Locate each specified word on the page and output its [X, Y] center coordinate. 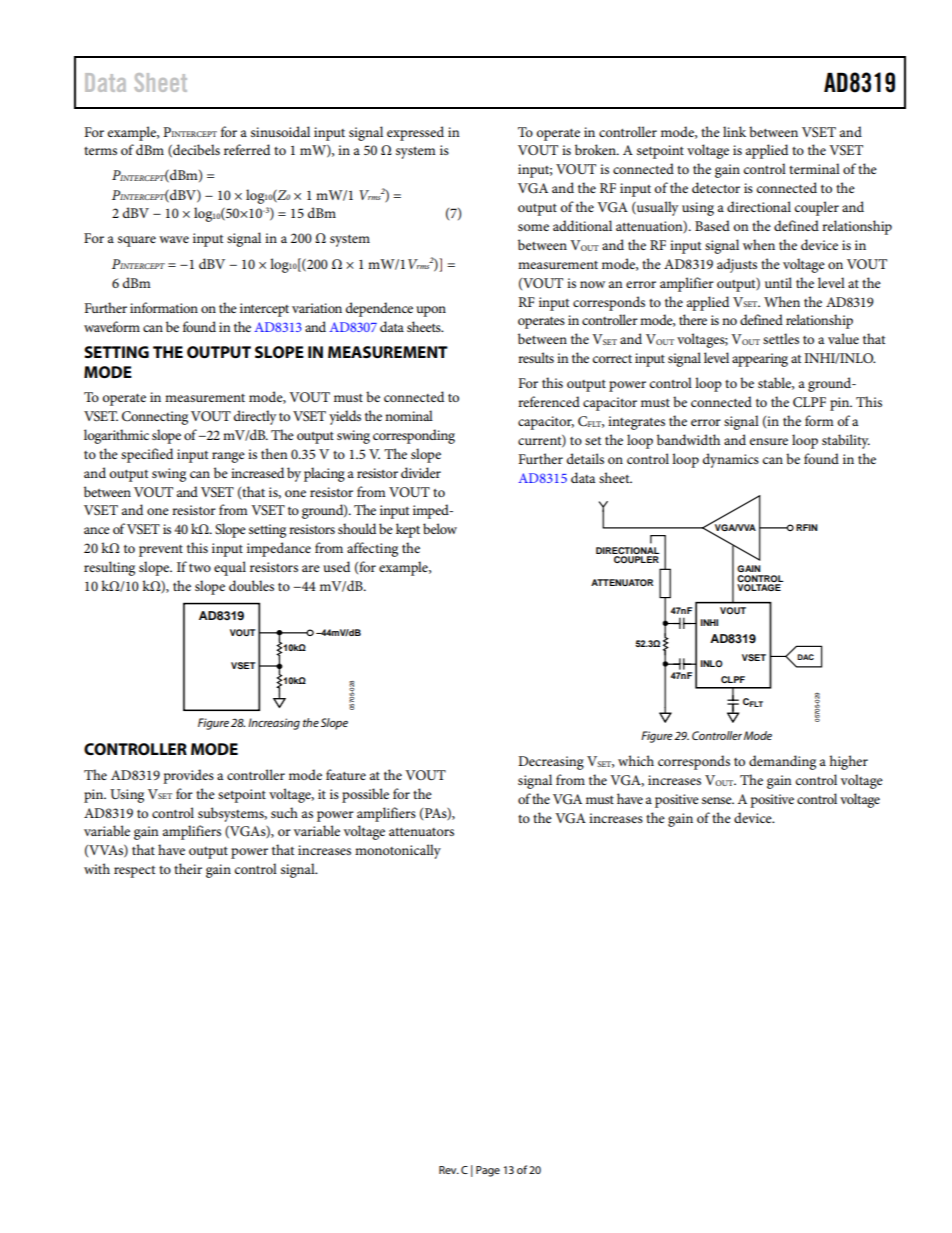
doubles [251, 585]
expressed [415, 133]
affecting [372, 549]
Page [488, 1171]
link [734, 131]
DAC [806, 657]
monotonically [398, 851]
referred [247, 149]
